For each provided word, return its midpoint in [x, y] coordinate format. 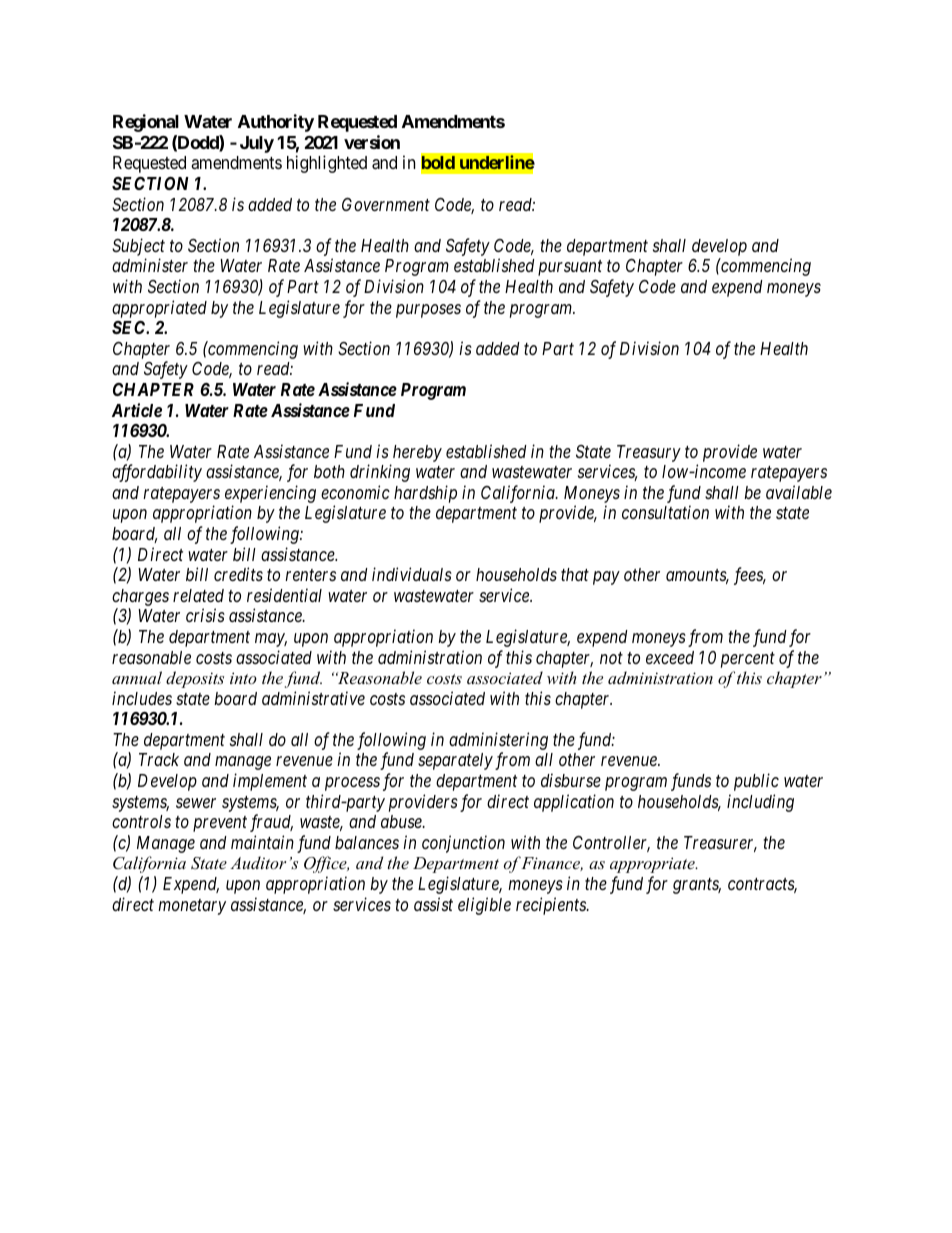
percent [748, 660]
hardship [425, 494]
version [372, 142]
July [257, 144]
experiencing [270, 495]
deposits [195, 679]
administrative [313, 698]
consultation [665, 512]
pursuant [570, 268]
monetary [192, 907]
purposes [428, 311]
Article [137, 410]
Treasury [649, 453]
